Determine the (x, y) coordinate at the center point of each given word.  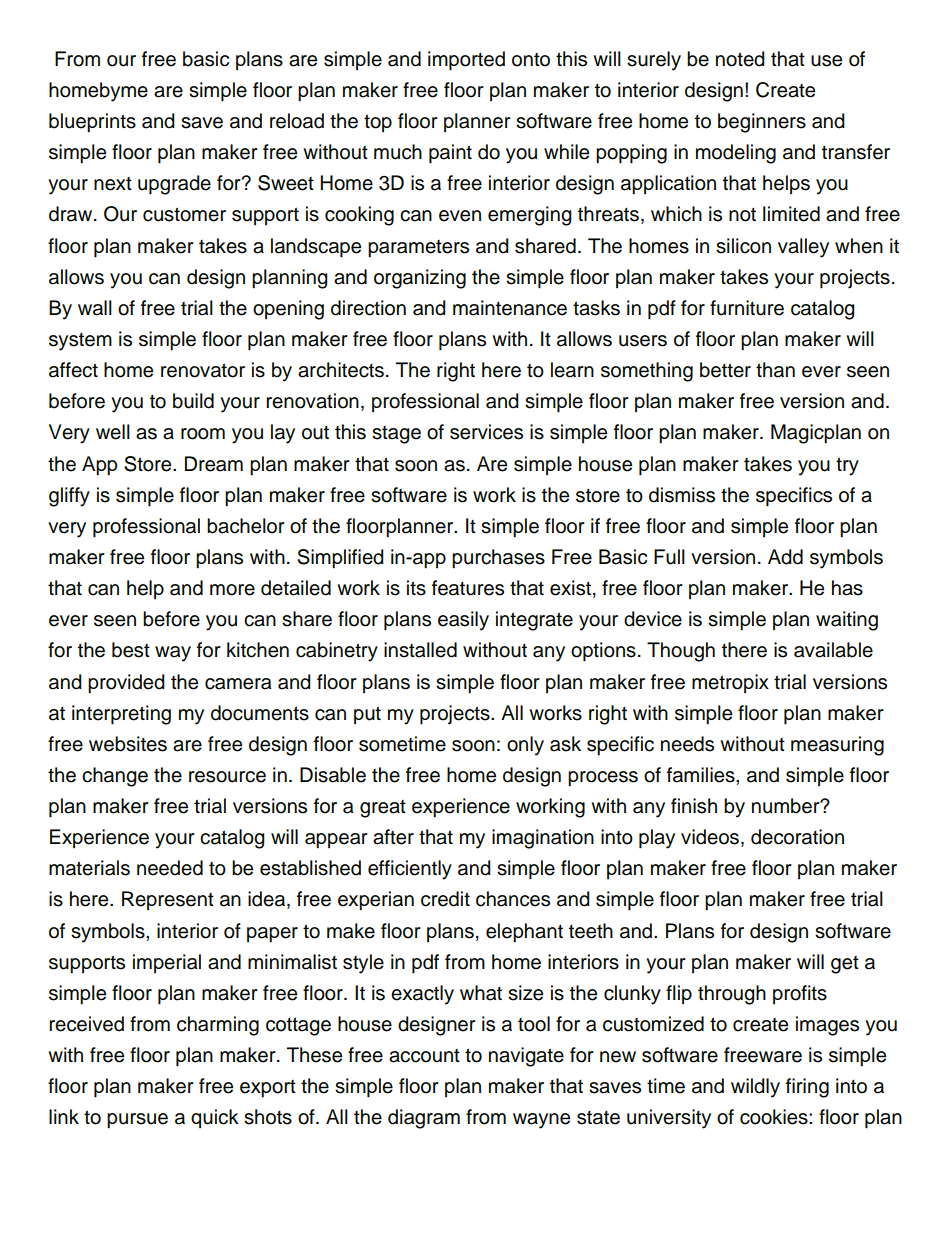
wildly (755, 1088)
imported (466, 61)
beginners (762, 123)
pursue (137, 1121)
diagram (424, 1119)
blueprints (92, 123)
